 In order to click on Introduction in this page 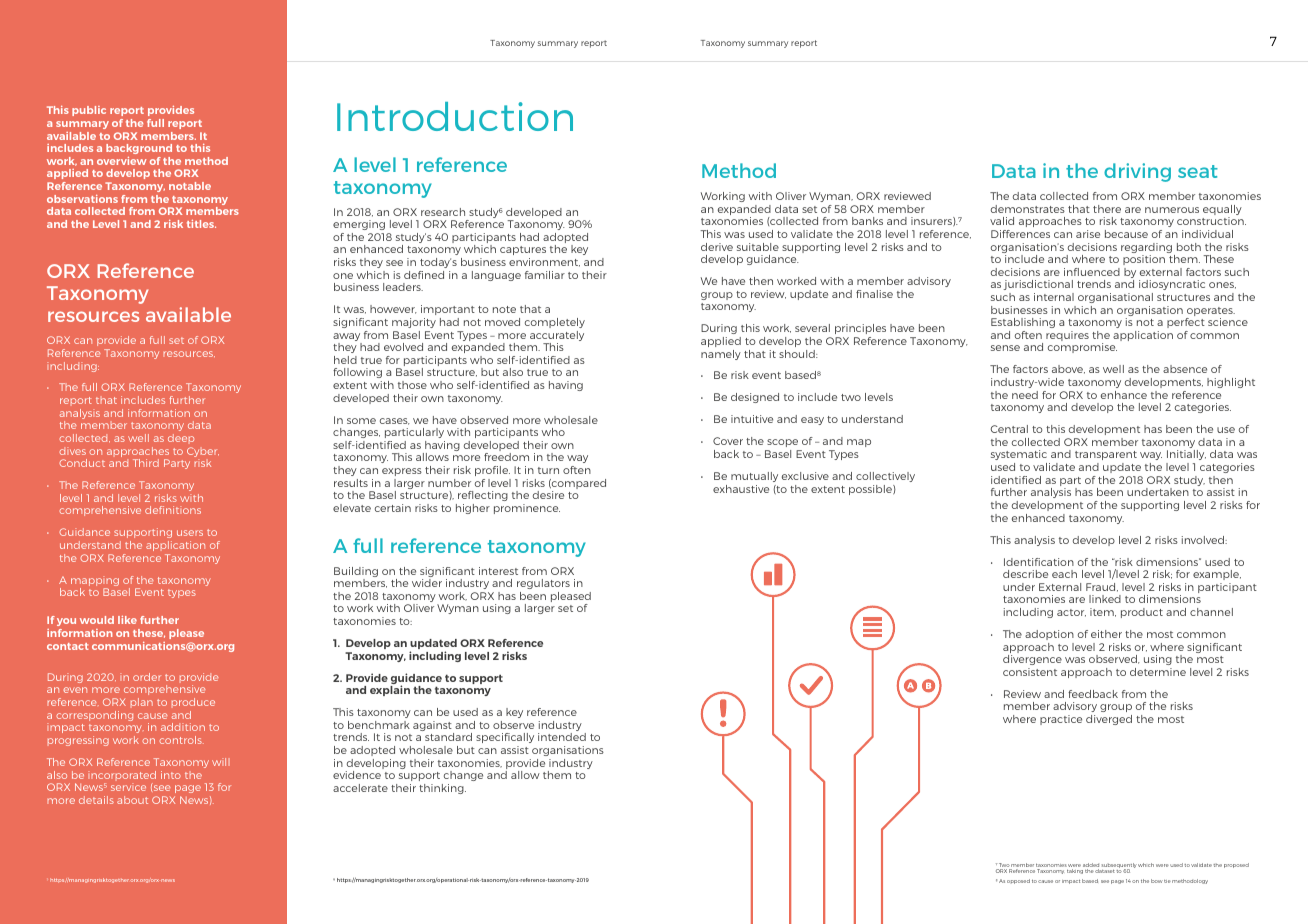, I will do `click(455, 116)`.
